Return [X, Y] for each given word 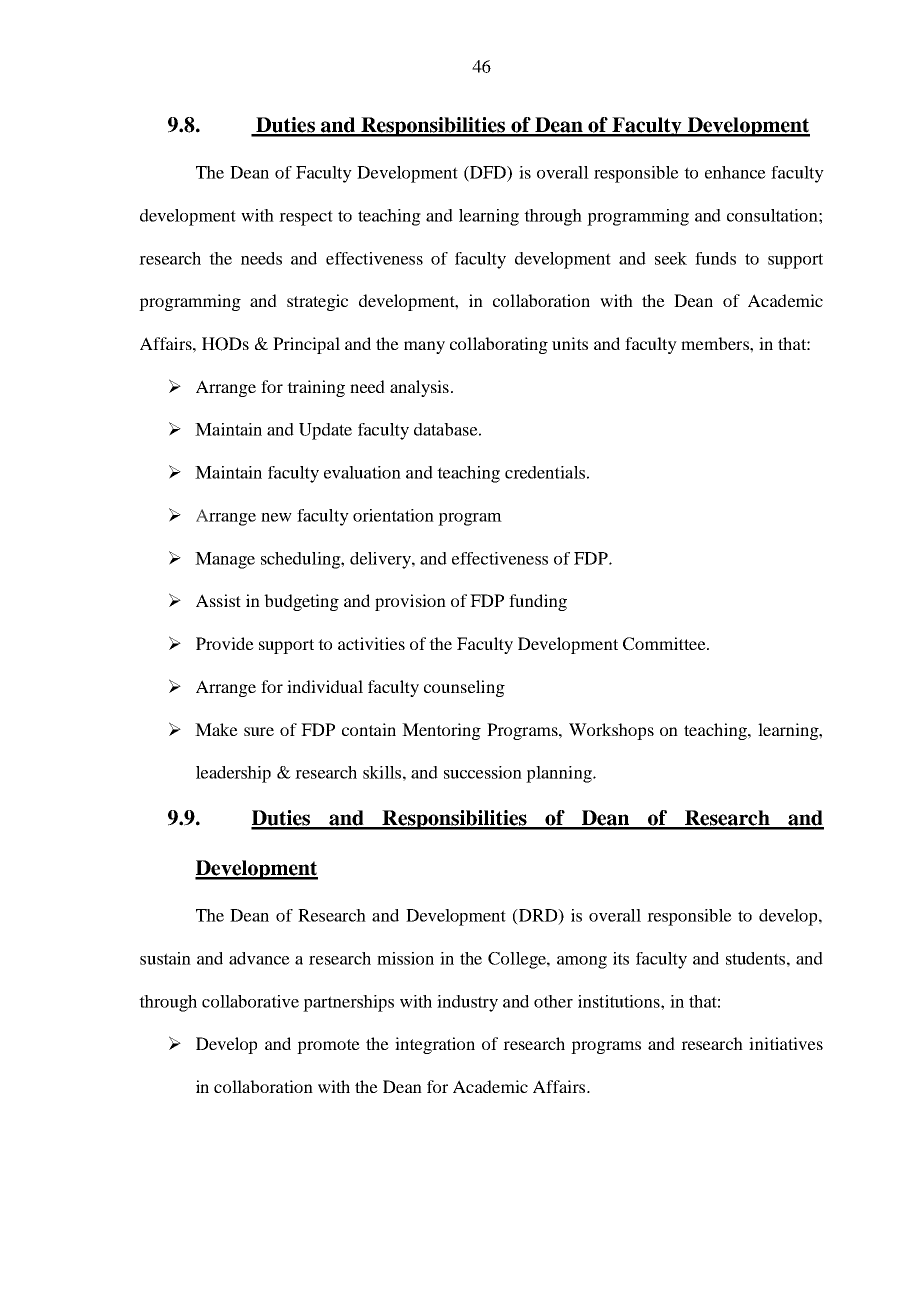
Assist [218, 600]
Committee [665, 644]
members [716, 343]
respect [306, 218]
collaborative [250, 1001]
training [316, 388]
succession [483, 772]
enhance [735, 172]
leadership [233, 774]
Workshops [611, 731]
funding [538, 602]
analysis [419, 388]
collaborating [499, 345]
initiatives [786, 1043]
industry [467, 1003]
